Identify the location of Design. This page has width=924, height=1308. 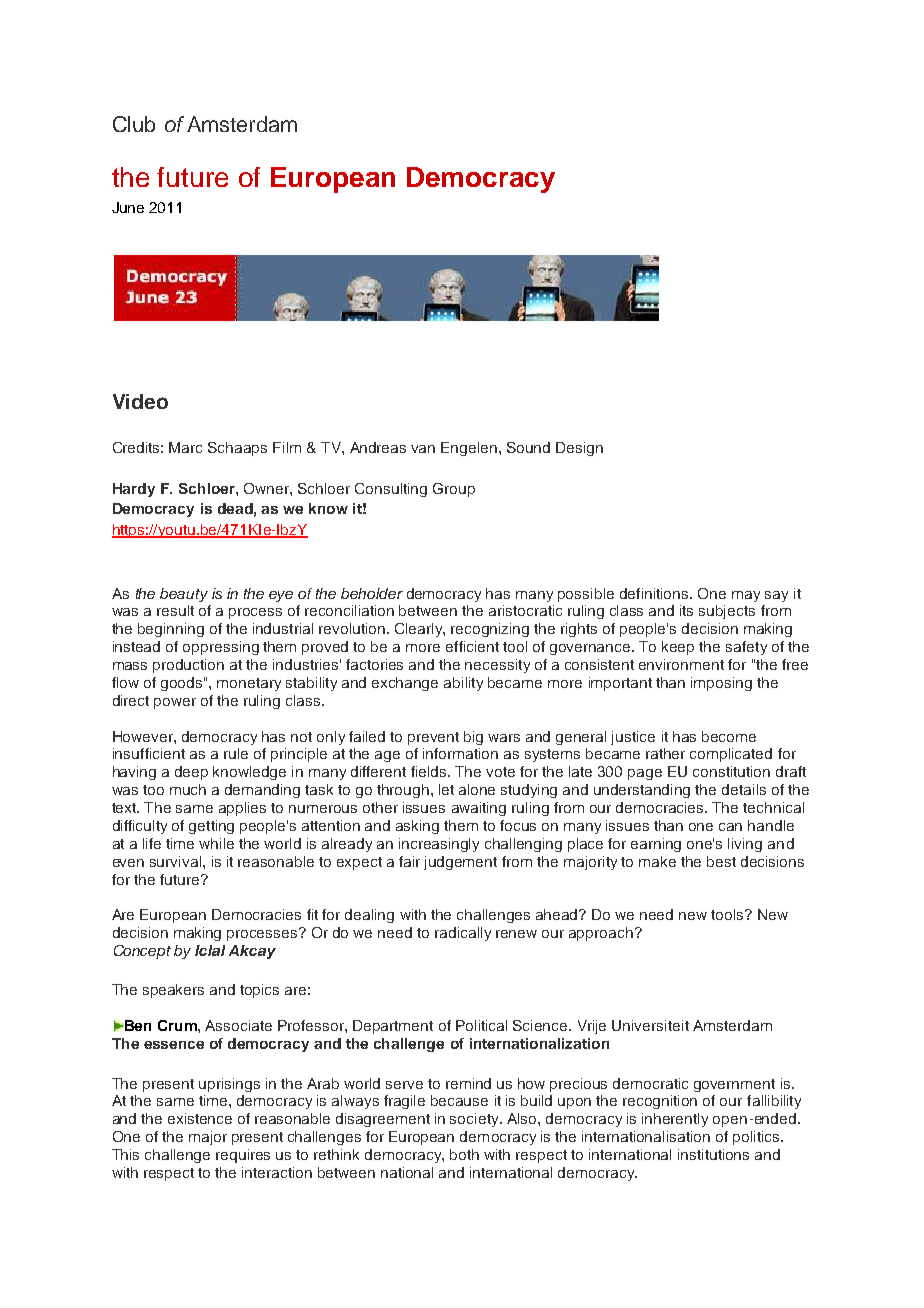
(579, 449).
